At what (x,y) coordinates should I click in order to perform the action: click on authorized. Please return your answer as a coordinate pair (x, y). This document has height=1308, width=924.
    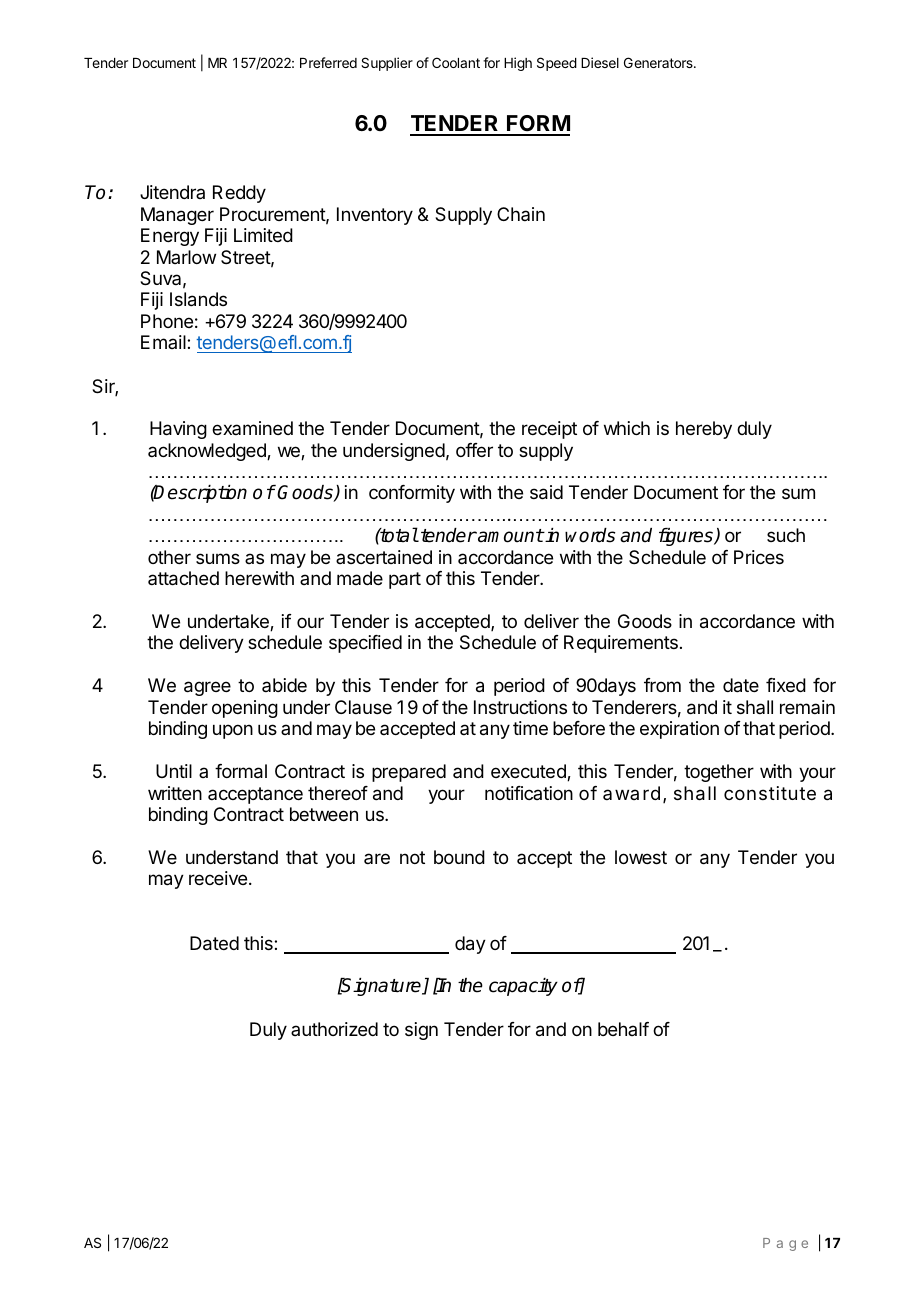
    Looking at the image, I should click on (334, 1029).
